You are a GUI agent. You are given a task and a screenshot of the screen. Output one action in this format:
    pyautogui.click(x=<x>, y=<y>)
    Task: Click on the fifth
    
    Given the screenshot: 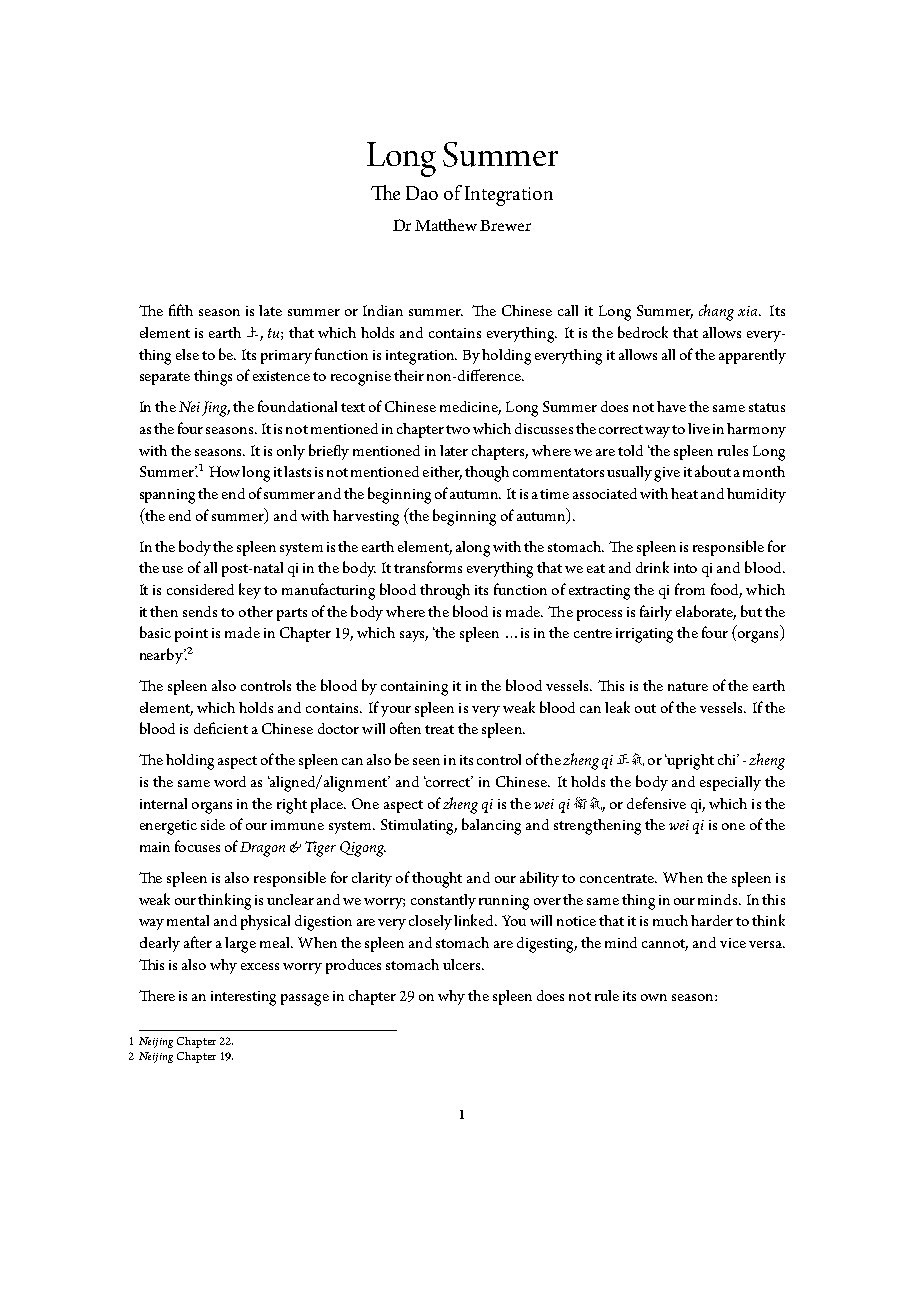 What is the action you would take?
    pyautogui.click(x=181, y=310)
